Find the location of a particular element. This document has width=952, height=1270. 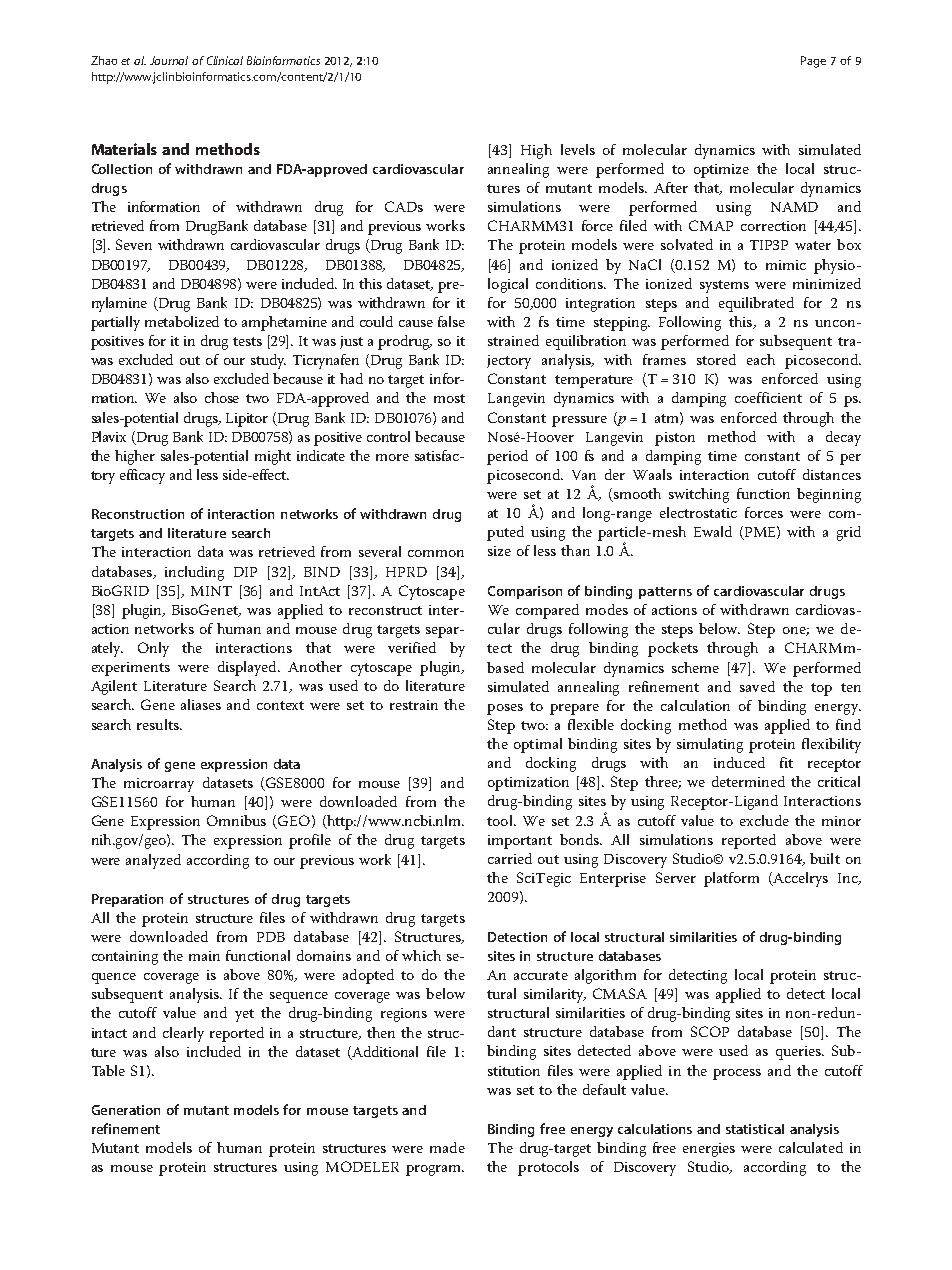

Table is located at coordinates (108, 1070).
